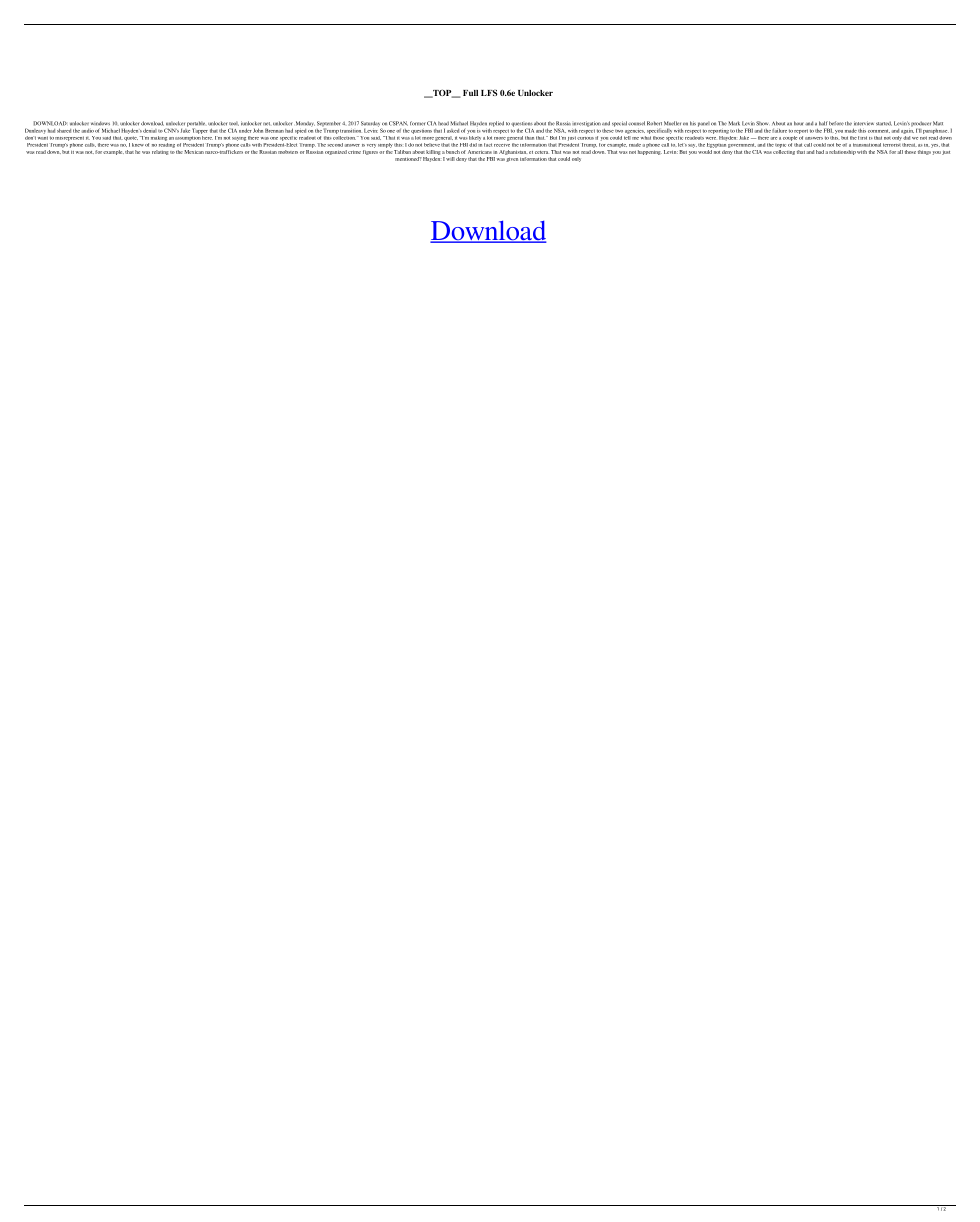 The height and width of the document is (1222, 980). I want to click on LFS, so click(489, 93).
